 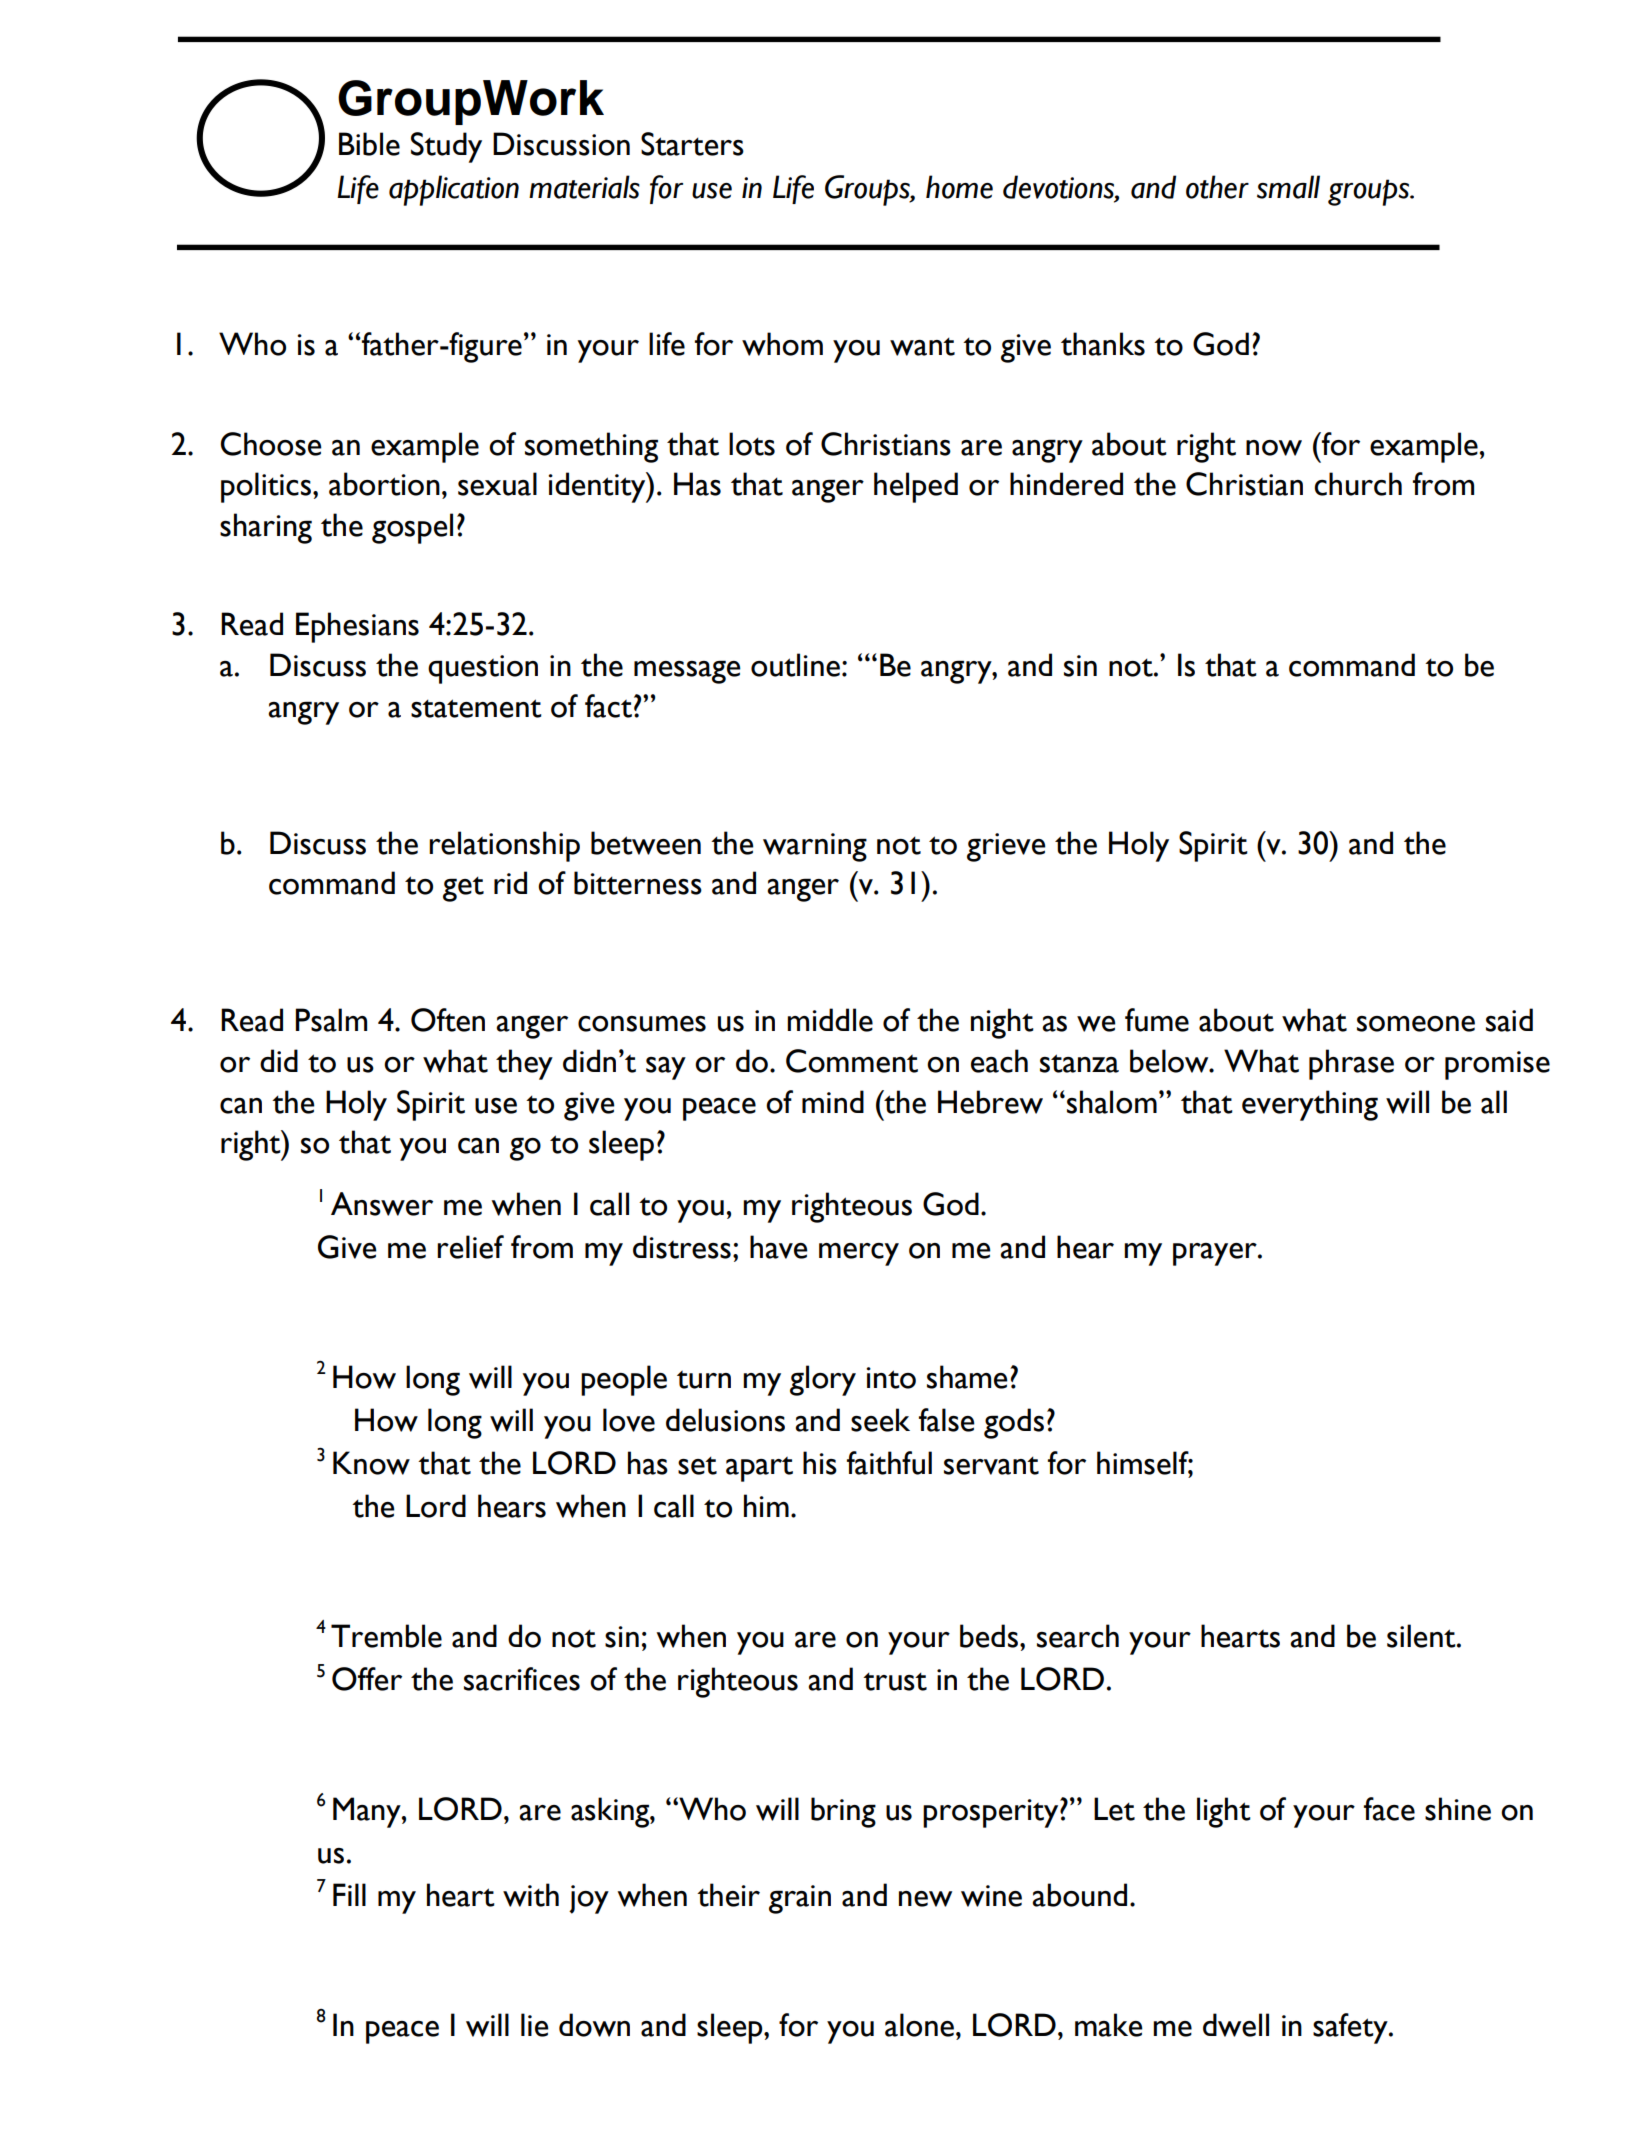 What do you see at coordinates (1422, 1636) in the document?
I see `silent` at bounding box center [1422, 1636].
